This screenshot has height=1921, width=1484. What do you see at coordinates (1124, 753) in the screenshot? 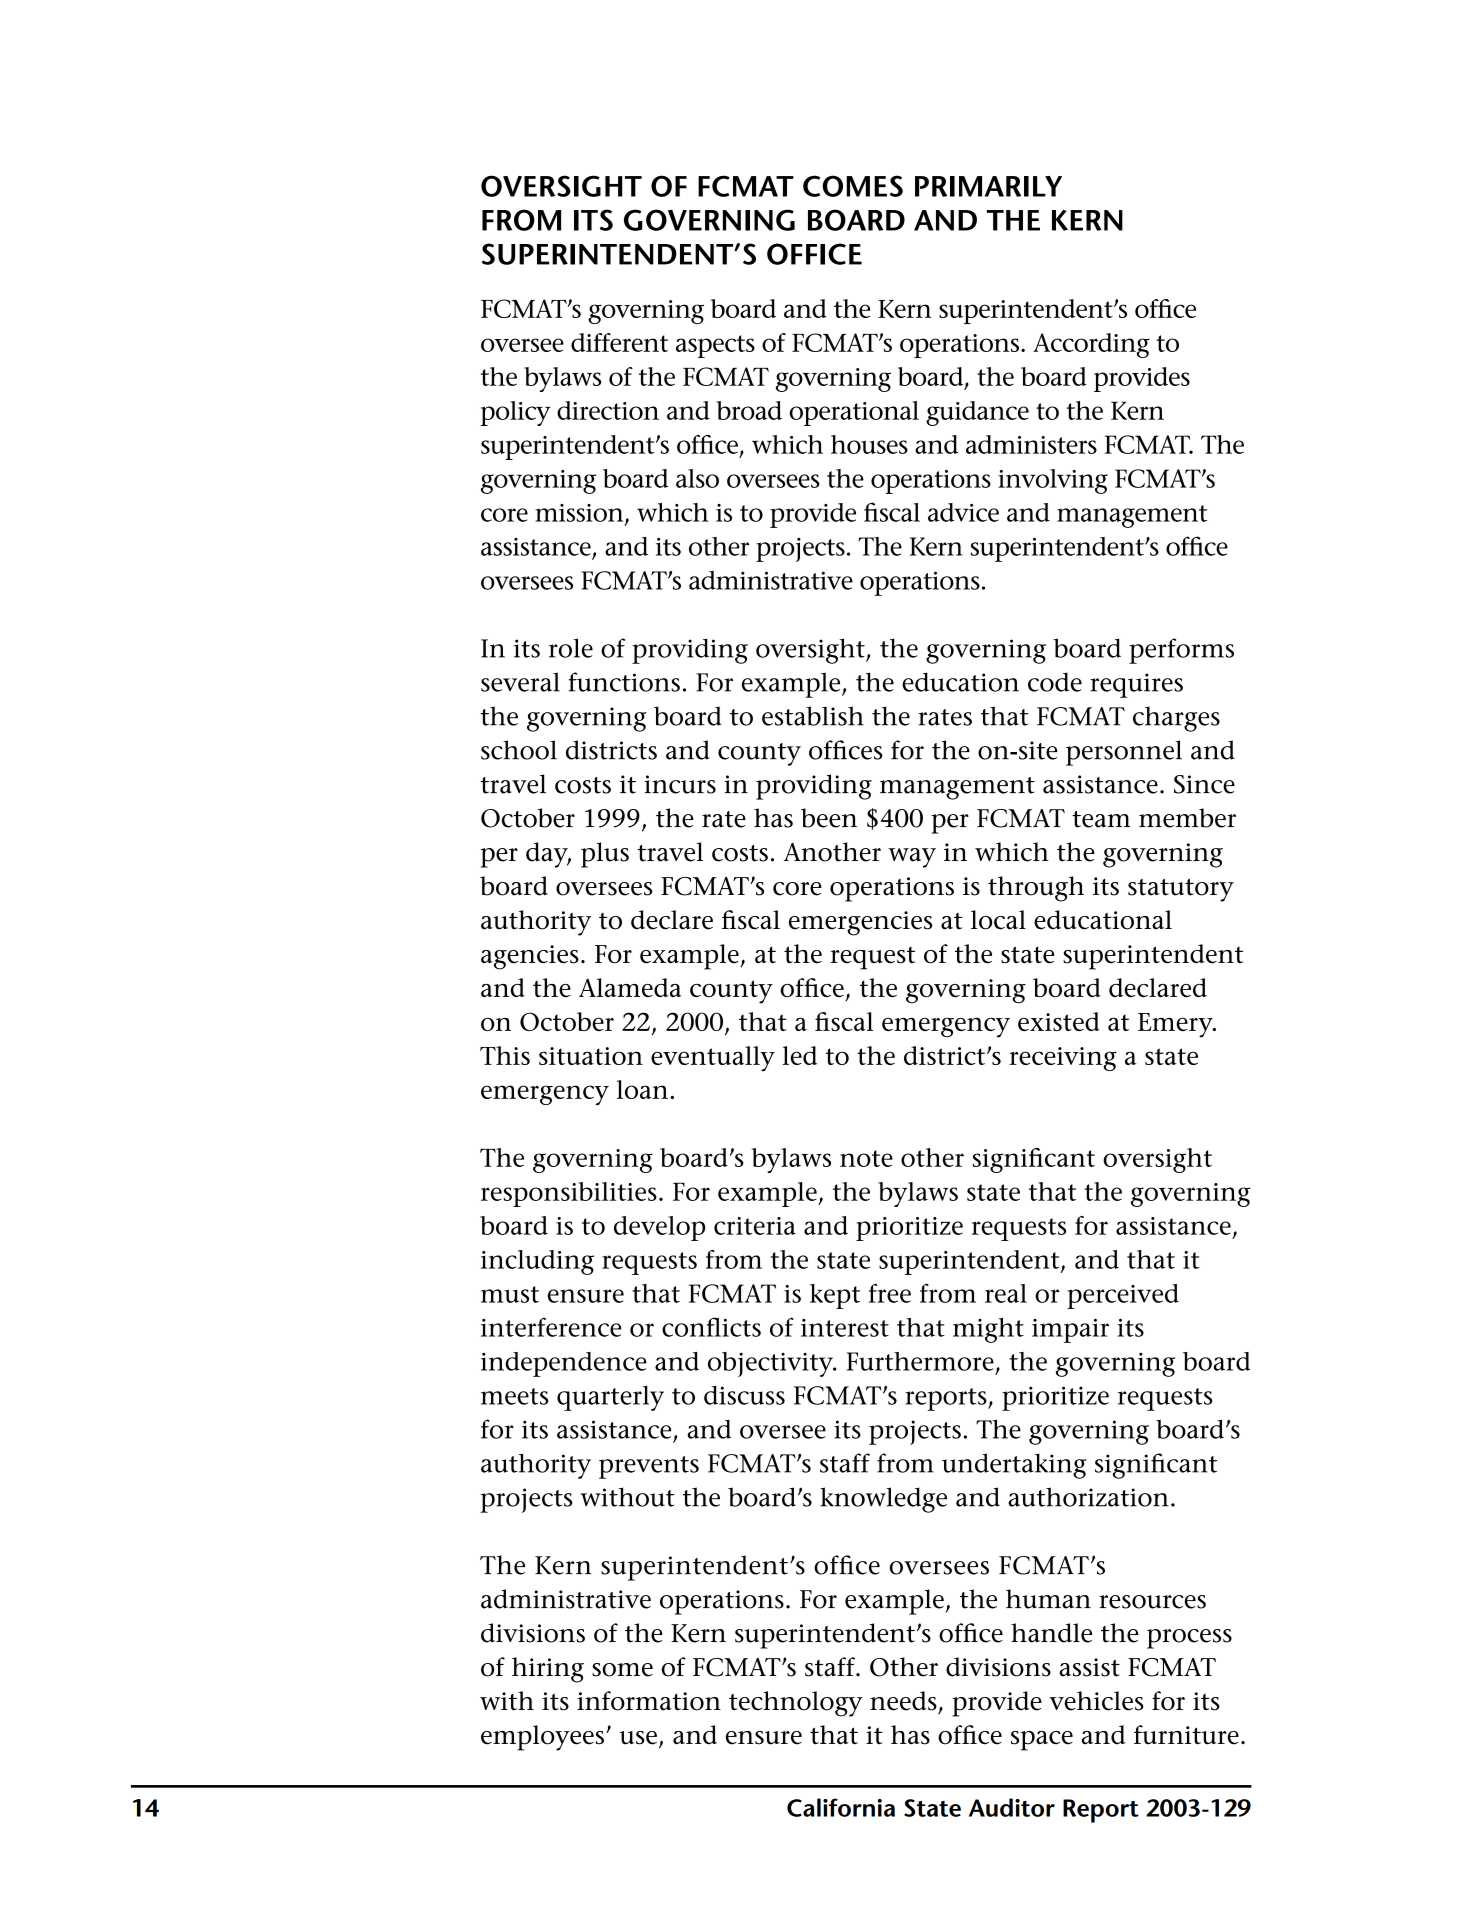
I see `personnel` at bounding box center [1124, 753].
